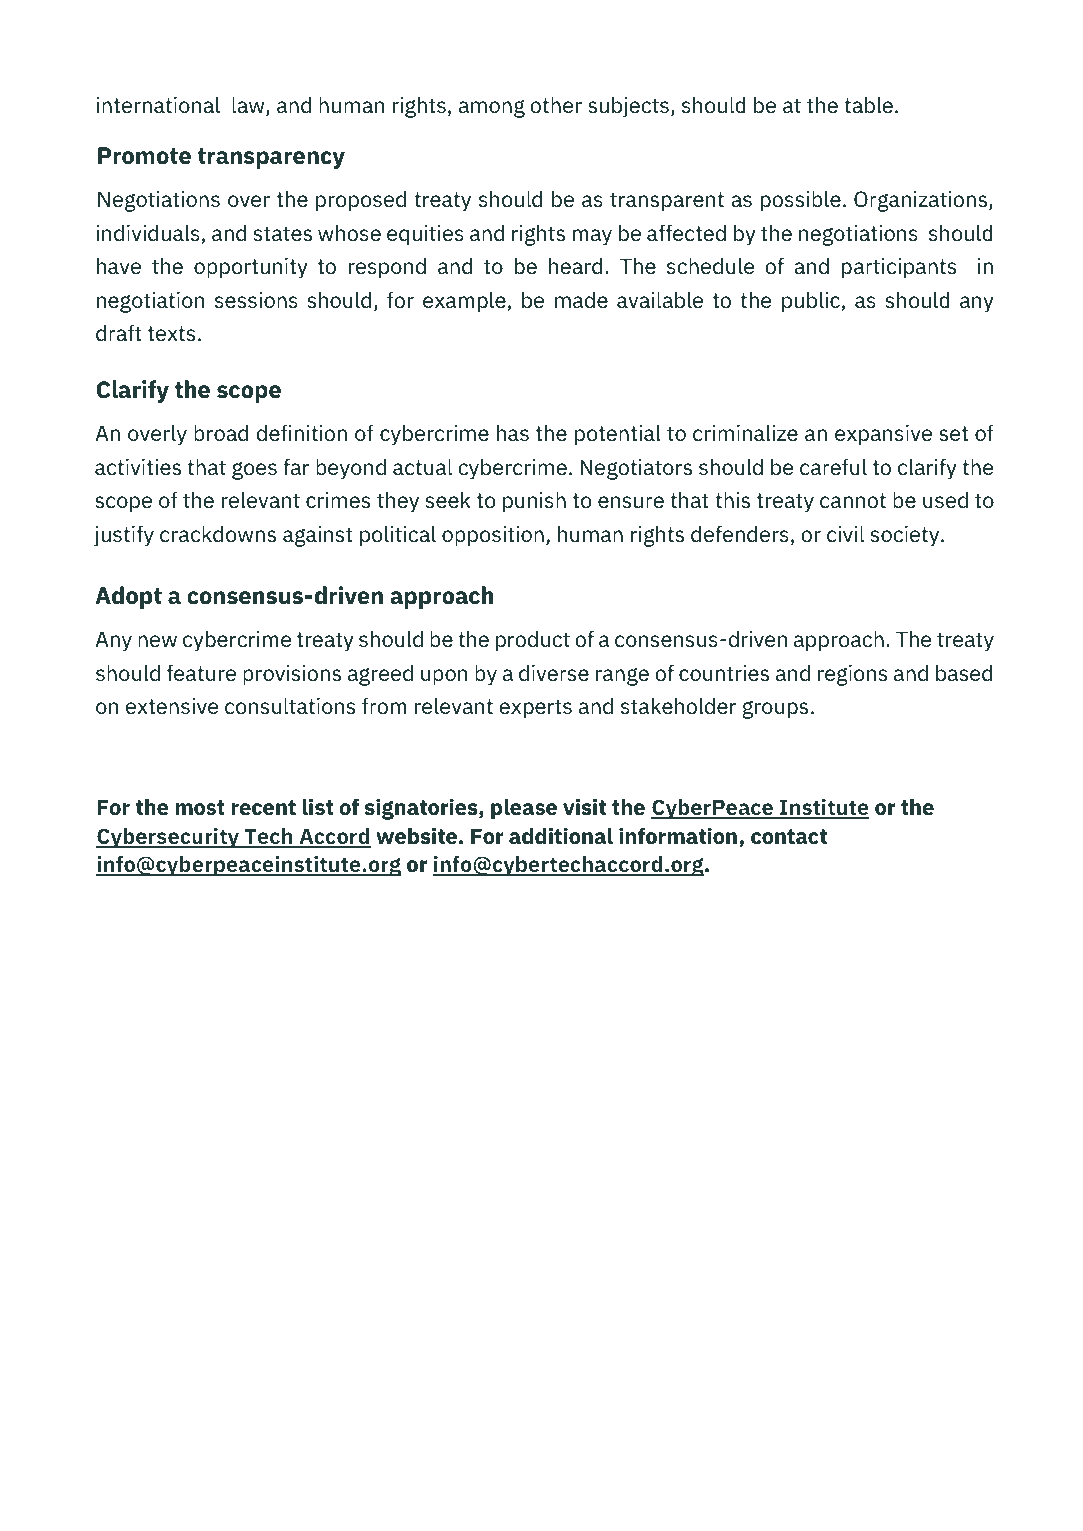  I want to click on table, so click(868, 105).
